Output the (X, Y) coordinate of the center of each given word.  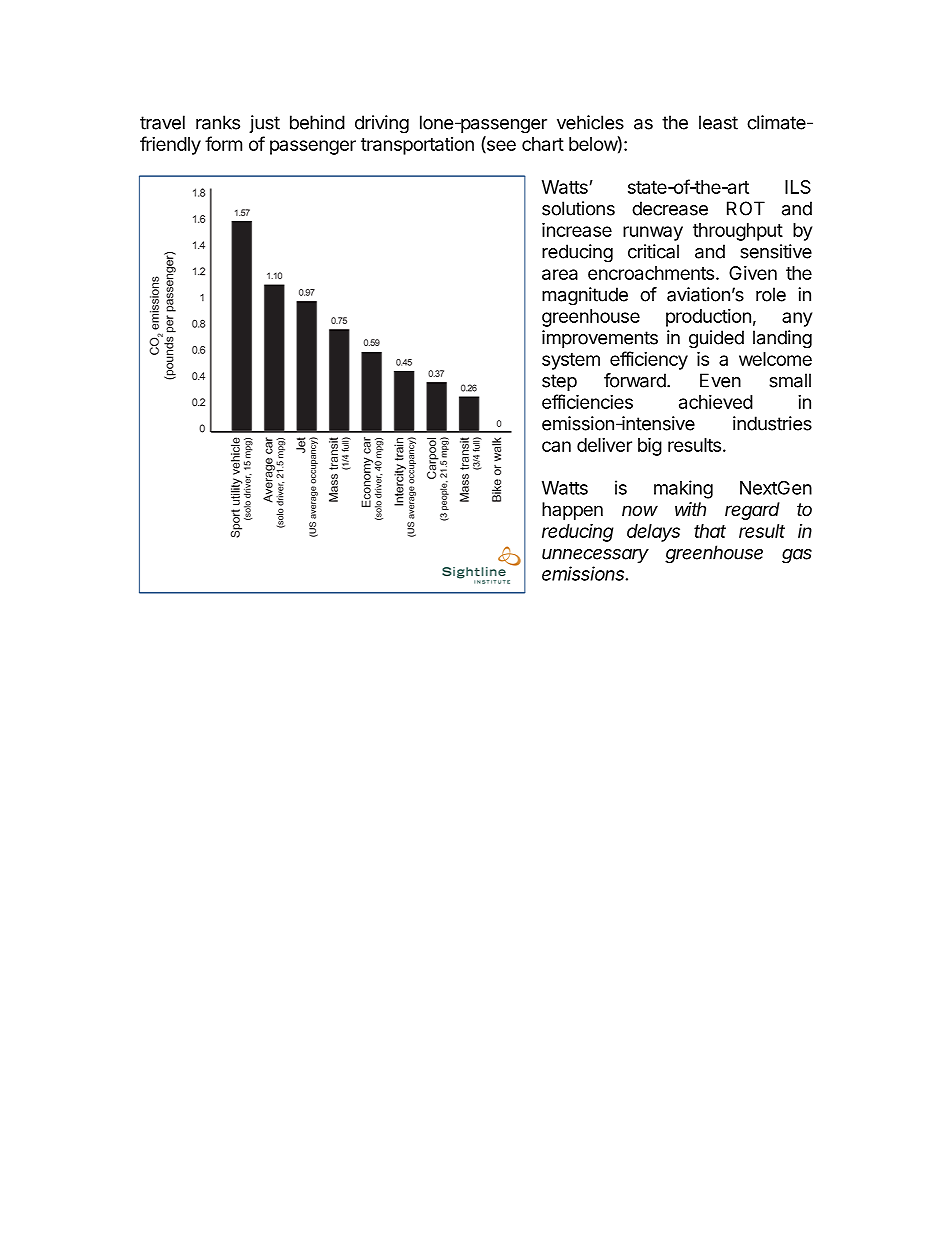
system (571, 361)
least (718, 122)
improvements (600, 339)
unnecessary (595, 556)
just (264, 124)
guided (716, 339)
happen (572, 511)
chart (543, 144)
